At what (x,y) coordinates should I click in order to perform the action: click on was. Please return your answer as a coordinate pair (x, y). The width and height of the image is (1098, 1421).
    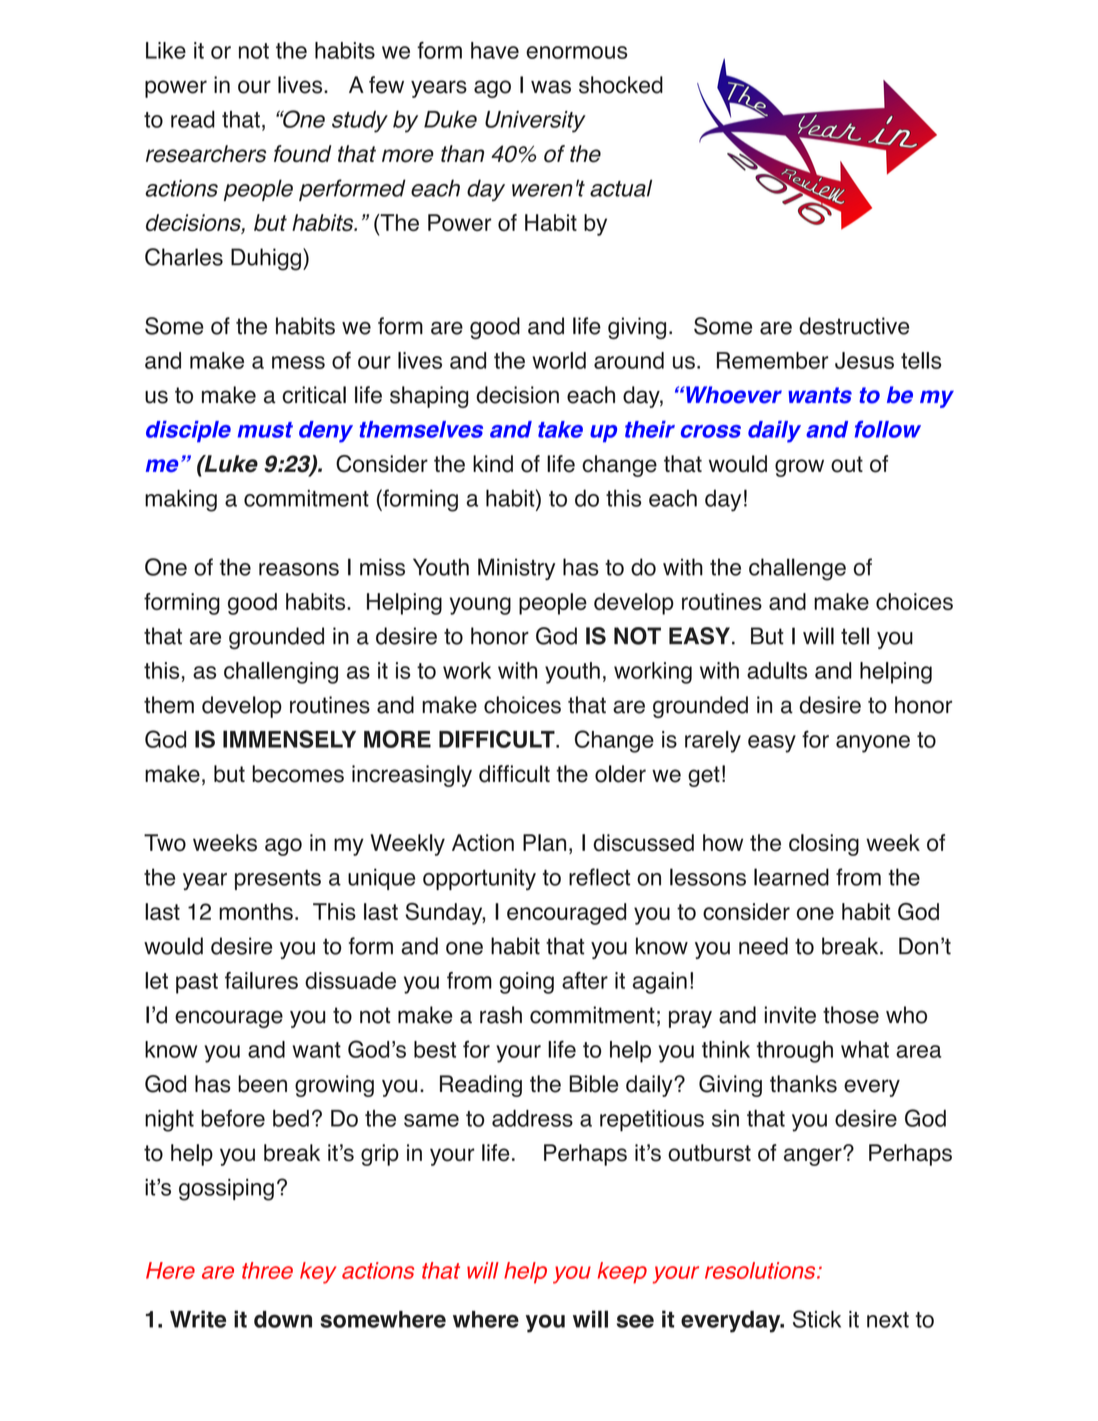
    Looking at the image, I should click on (551, 87).
